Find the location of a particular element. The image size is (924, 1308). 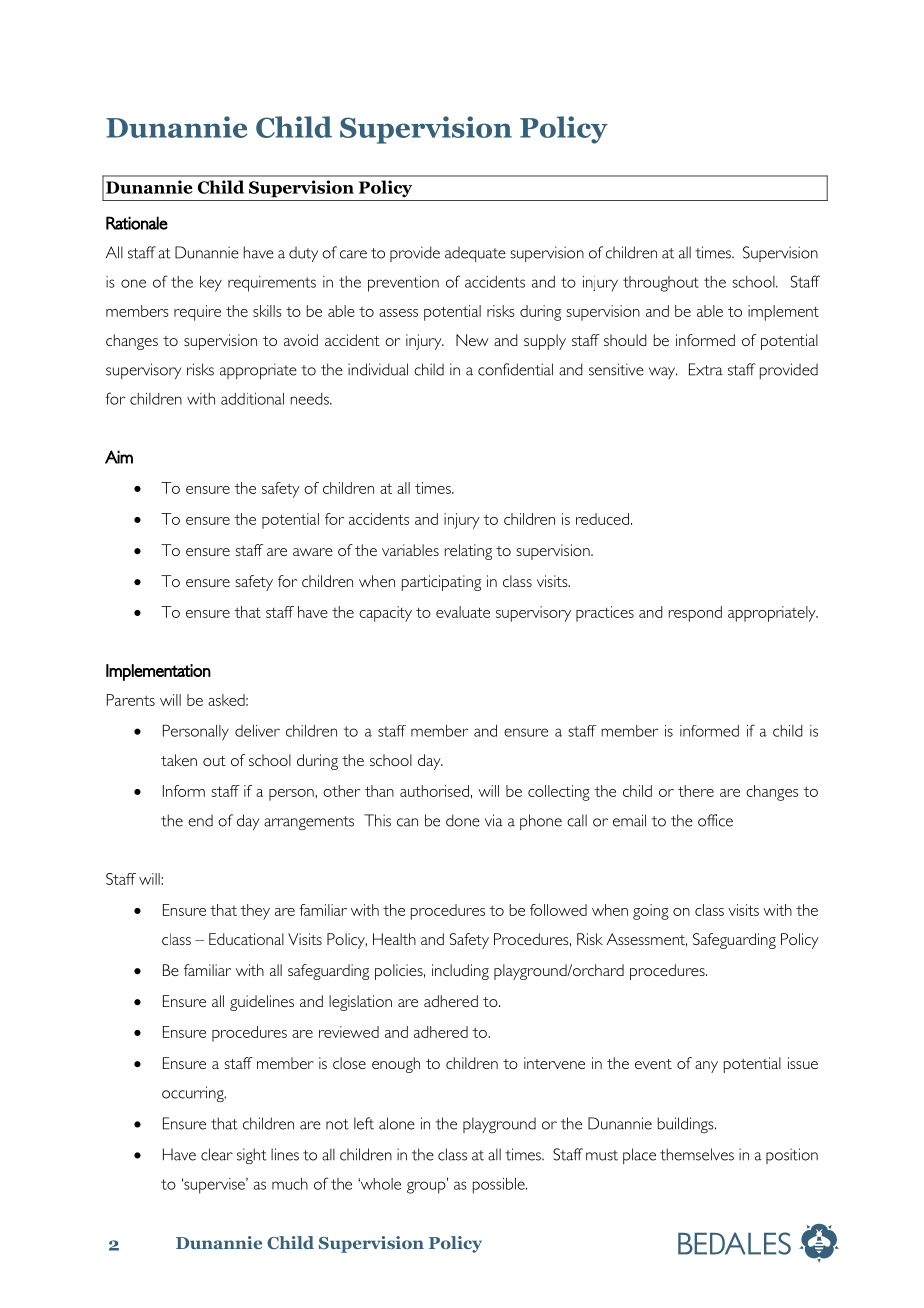

group is located at coordinates (427, 1186).
